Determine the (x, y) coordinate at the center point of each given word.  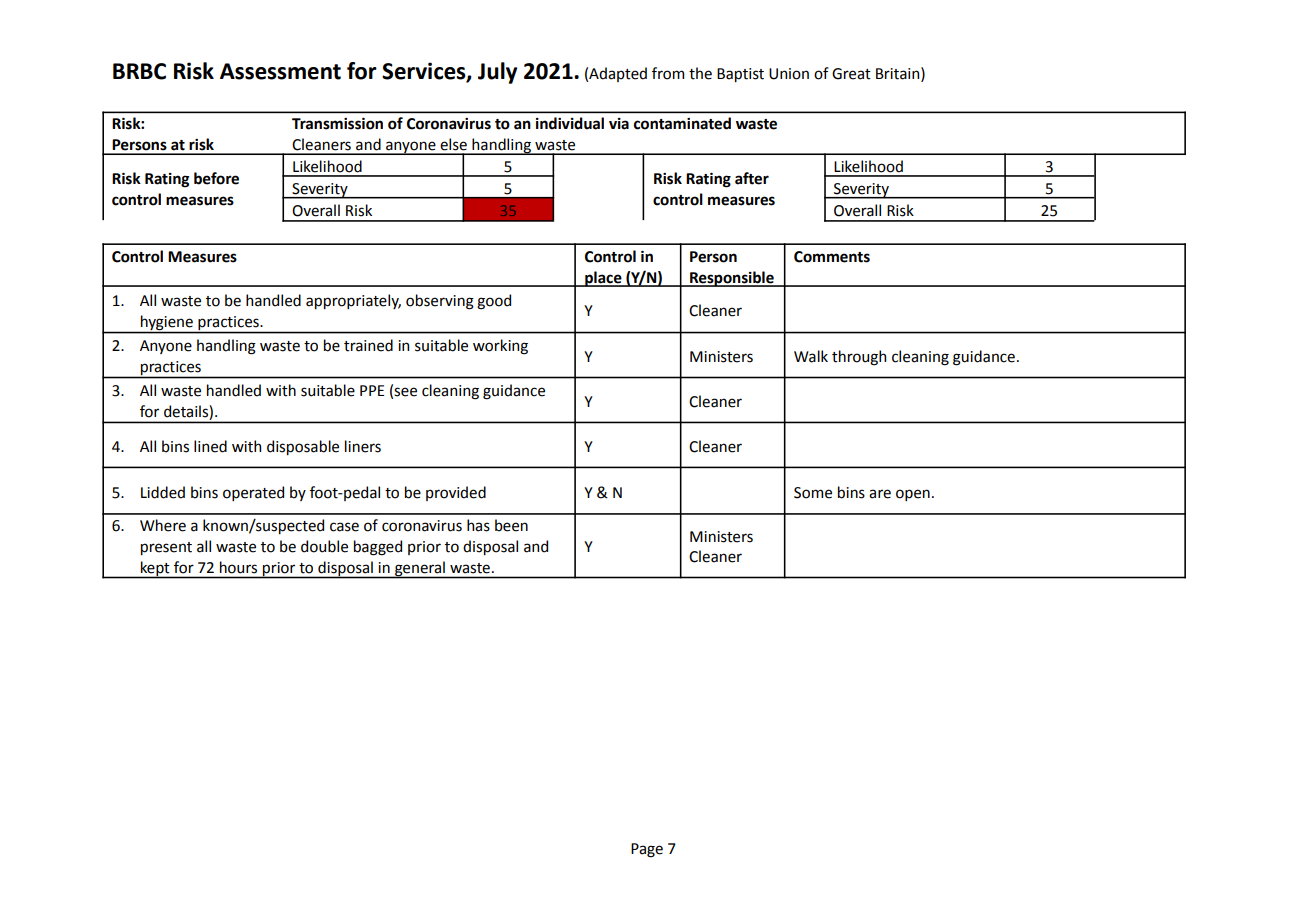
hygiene (167, 322)
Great (851, 74)
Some (813, 493)
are (880, 494)
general (420, 569)
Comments (832, 257)
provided (456, 493)
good (494, 302)
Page (647, 850)
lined (210, 446)
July (497, 73)
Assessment (280, 71)
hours (238, 567)
